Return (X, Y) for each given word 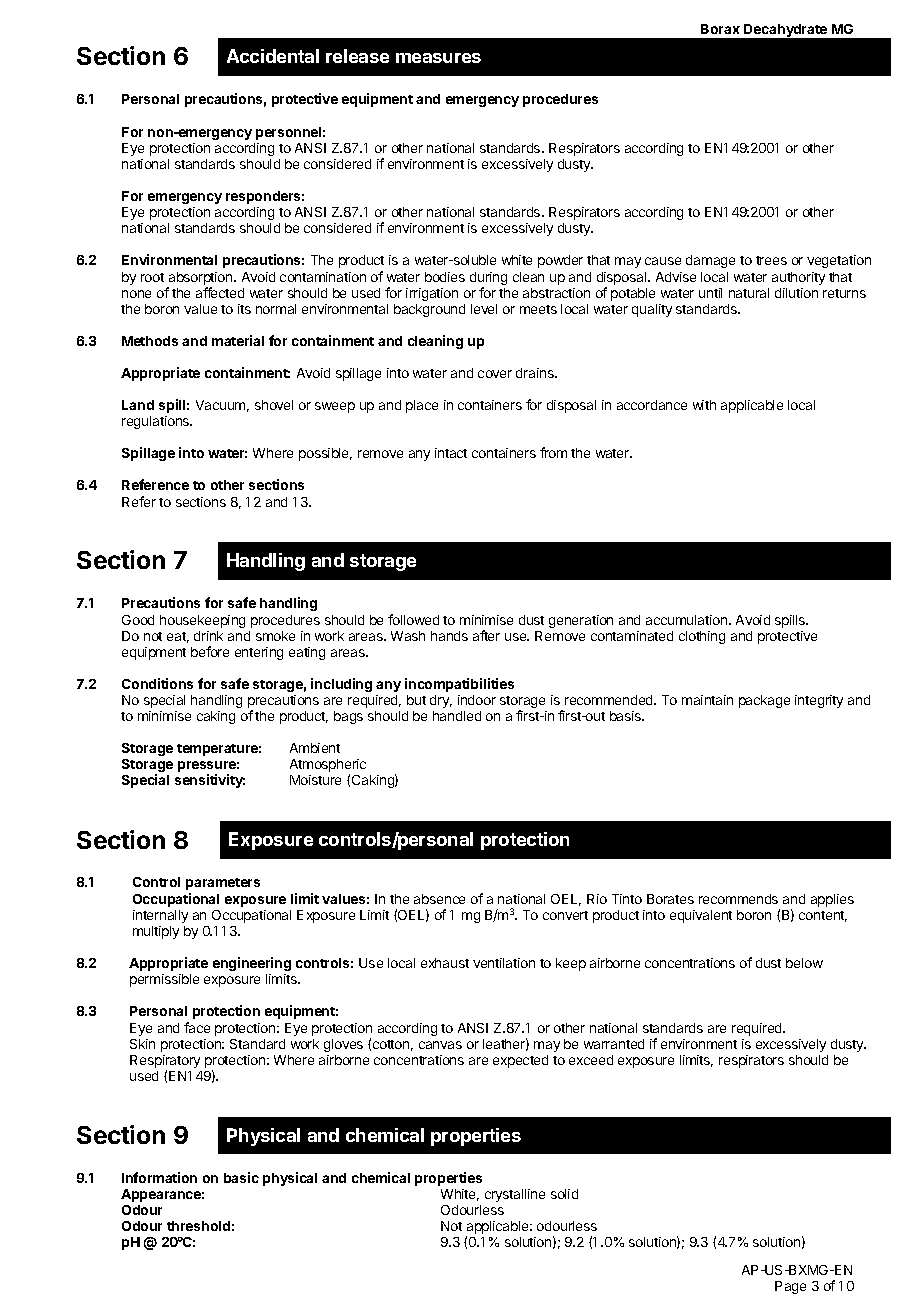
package (764, 701)
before (210, 651)
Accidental (273, 56)
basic (241, 1177)
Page (790, 1287)
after (486, 635)
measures (438, 58)
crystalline (515, 1195)
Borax (720, 29)
